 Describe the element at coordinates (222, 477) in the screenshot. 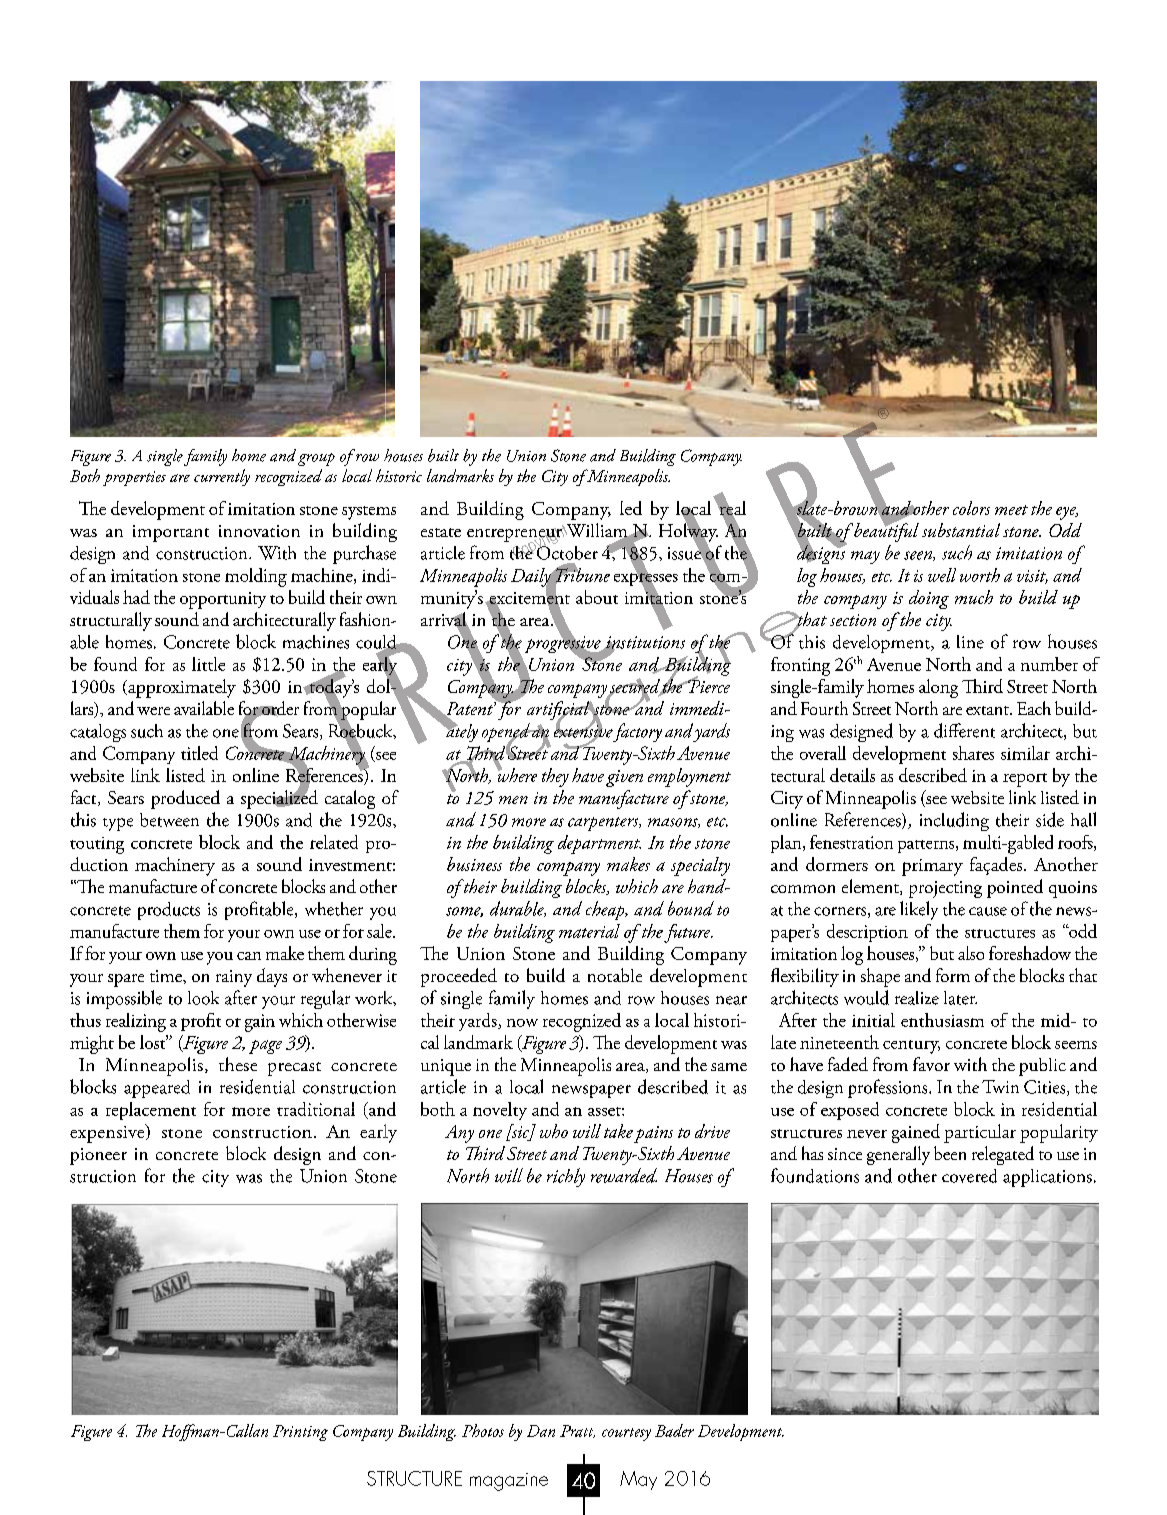

I see `currently` at that location.
